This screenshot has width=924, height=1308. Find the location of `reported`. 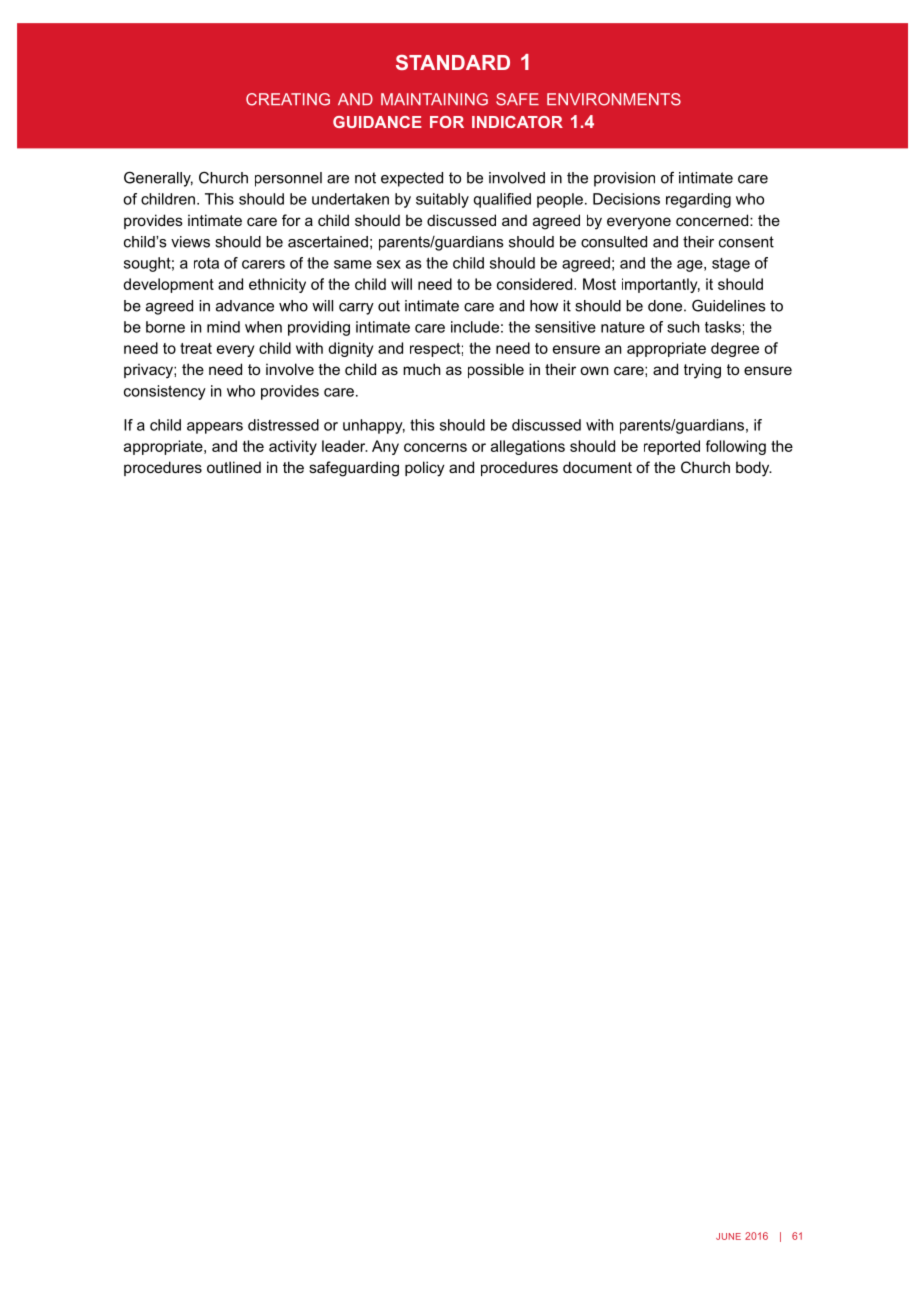

reported is located at coordinates (672, 447).
